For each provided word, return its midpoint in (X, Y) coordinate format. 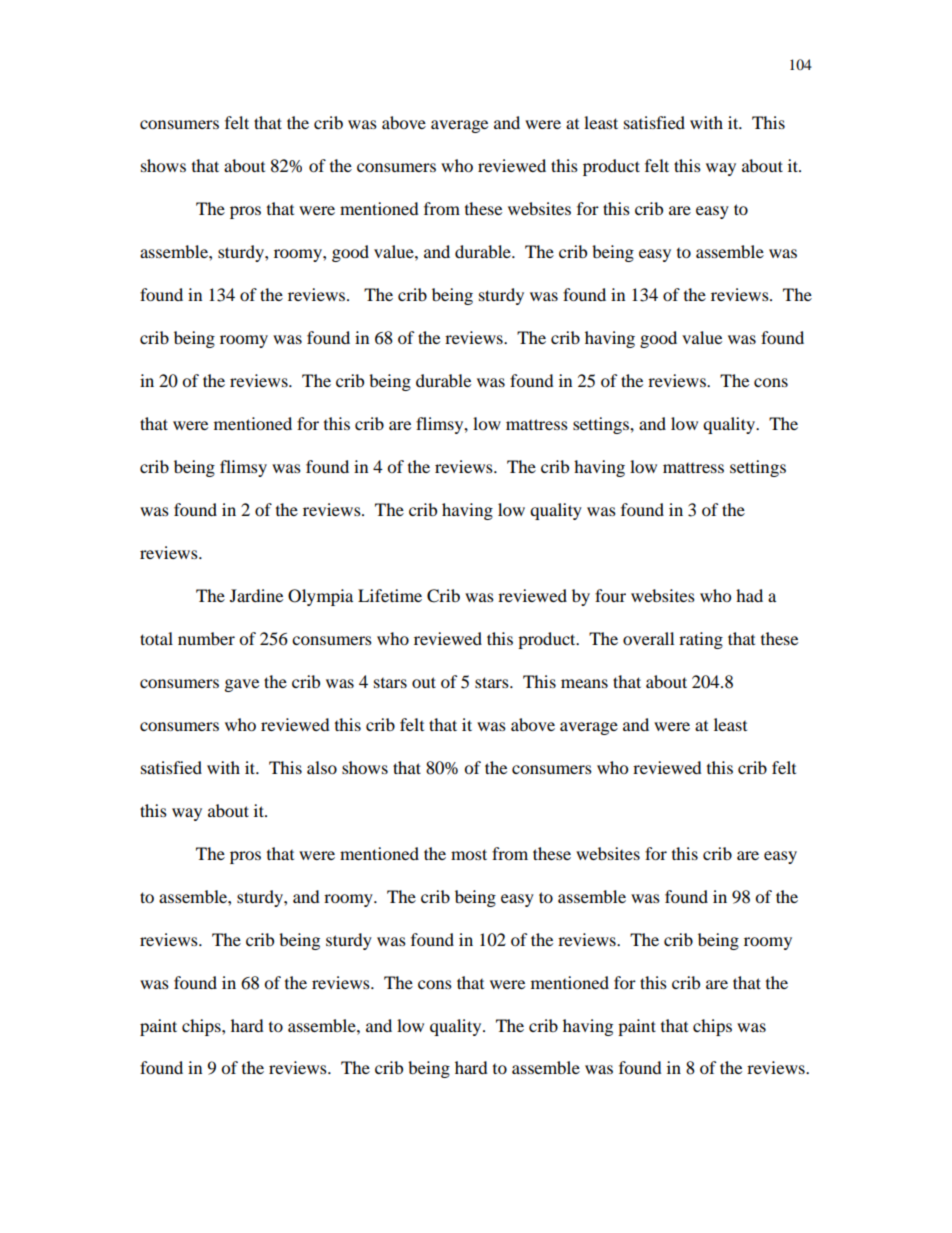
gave (242, 685)
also (322, 767)
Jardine (256, 595)
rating (701, 640)
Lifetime (390, 595)
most (469, 854)
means (584, 683)
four (610, 595)
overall (648, 638)
